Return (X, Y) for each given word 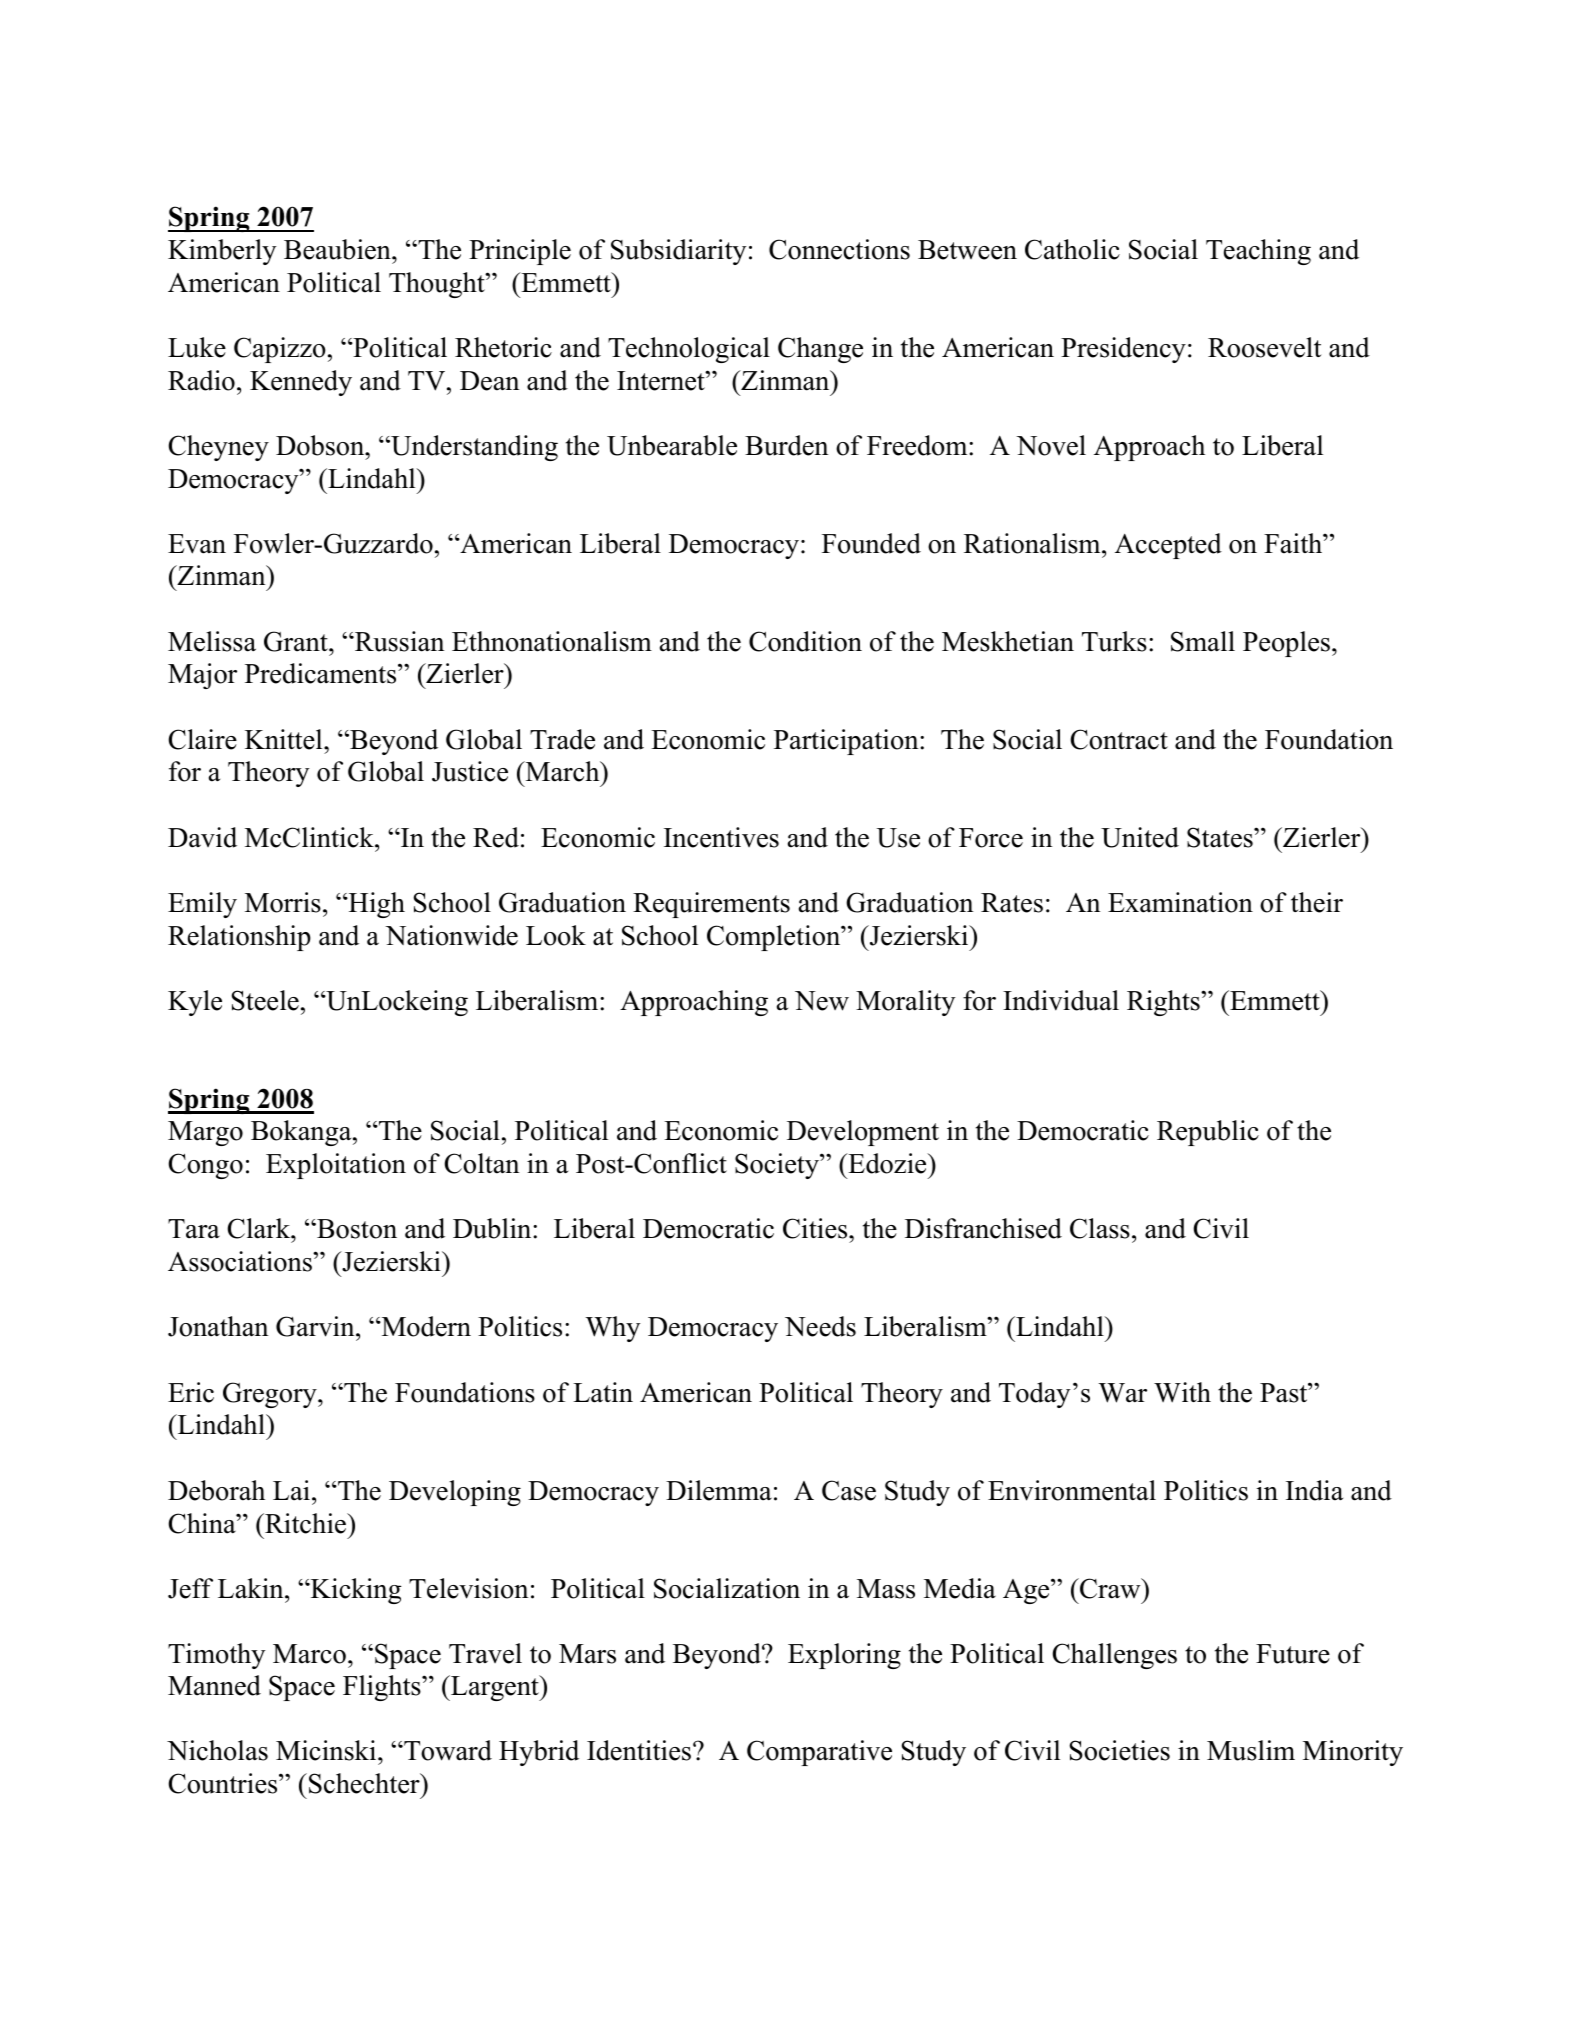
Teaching (1258, 252)
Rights (1164, 1003)
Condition (805, 641)
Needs (820, 1326)
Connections (839, 249)
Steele (265, 1000)
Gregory (271, 1395)
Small (1203, 641)
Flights (383, 1688)
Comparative (819, 1753)
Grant (297, 641)
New (822, 1001)
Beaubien (338, 249)
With (1182, 1392)
